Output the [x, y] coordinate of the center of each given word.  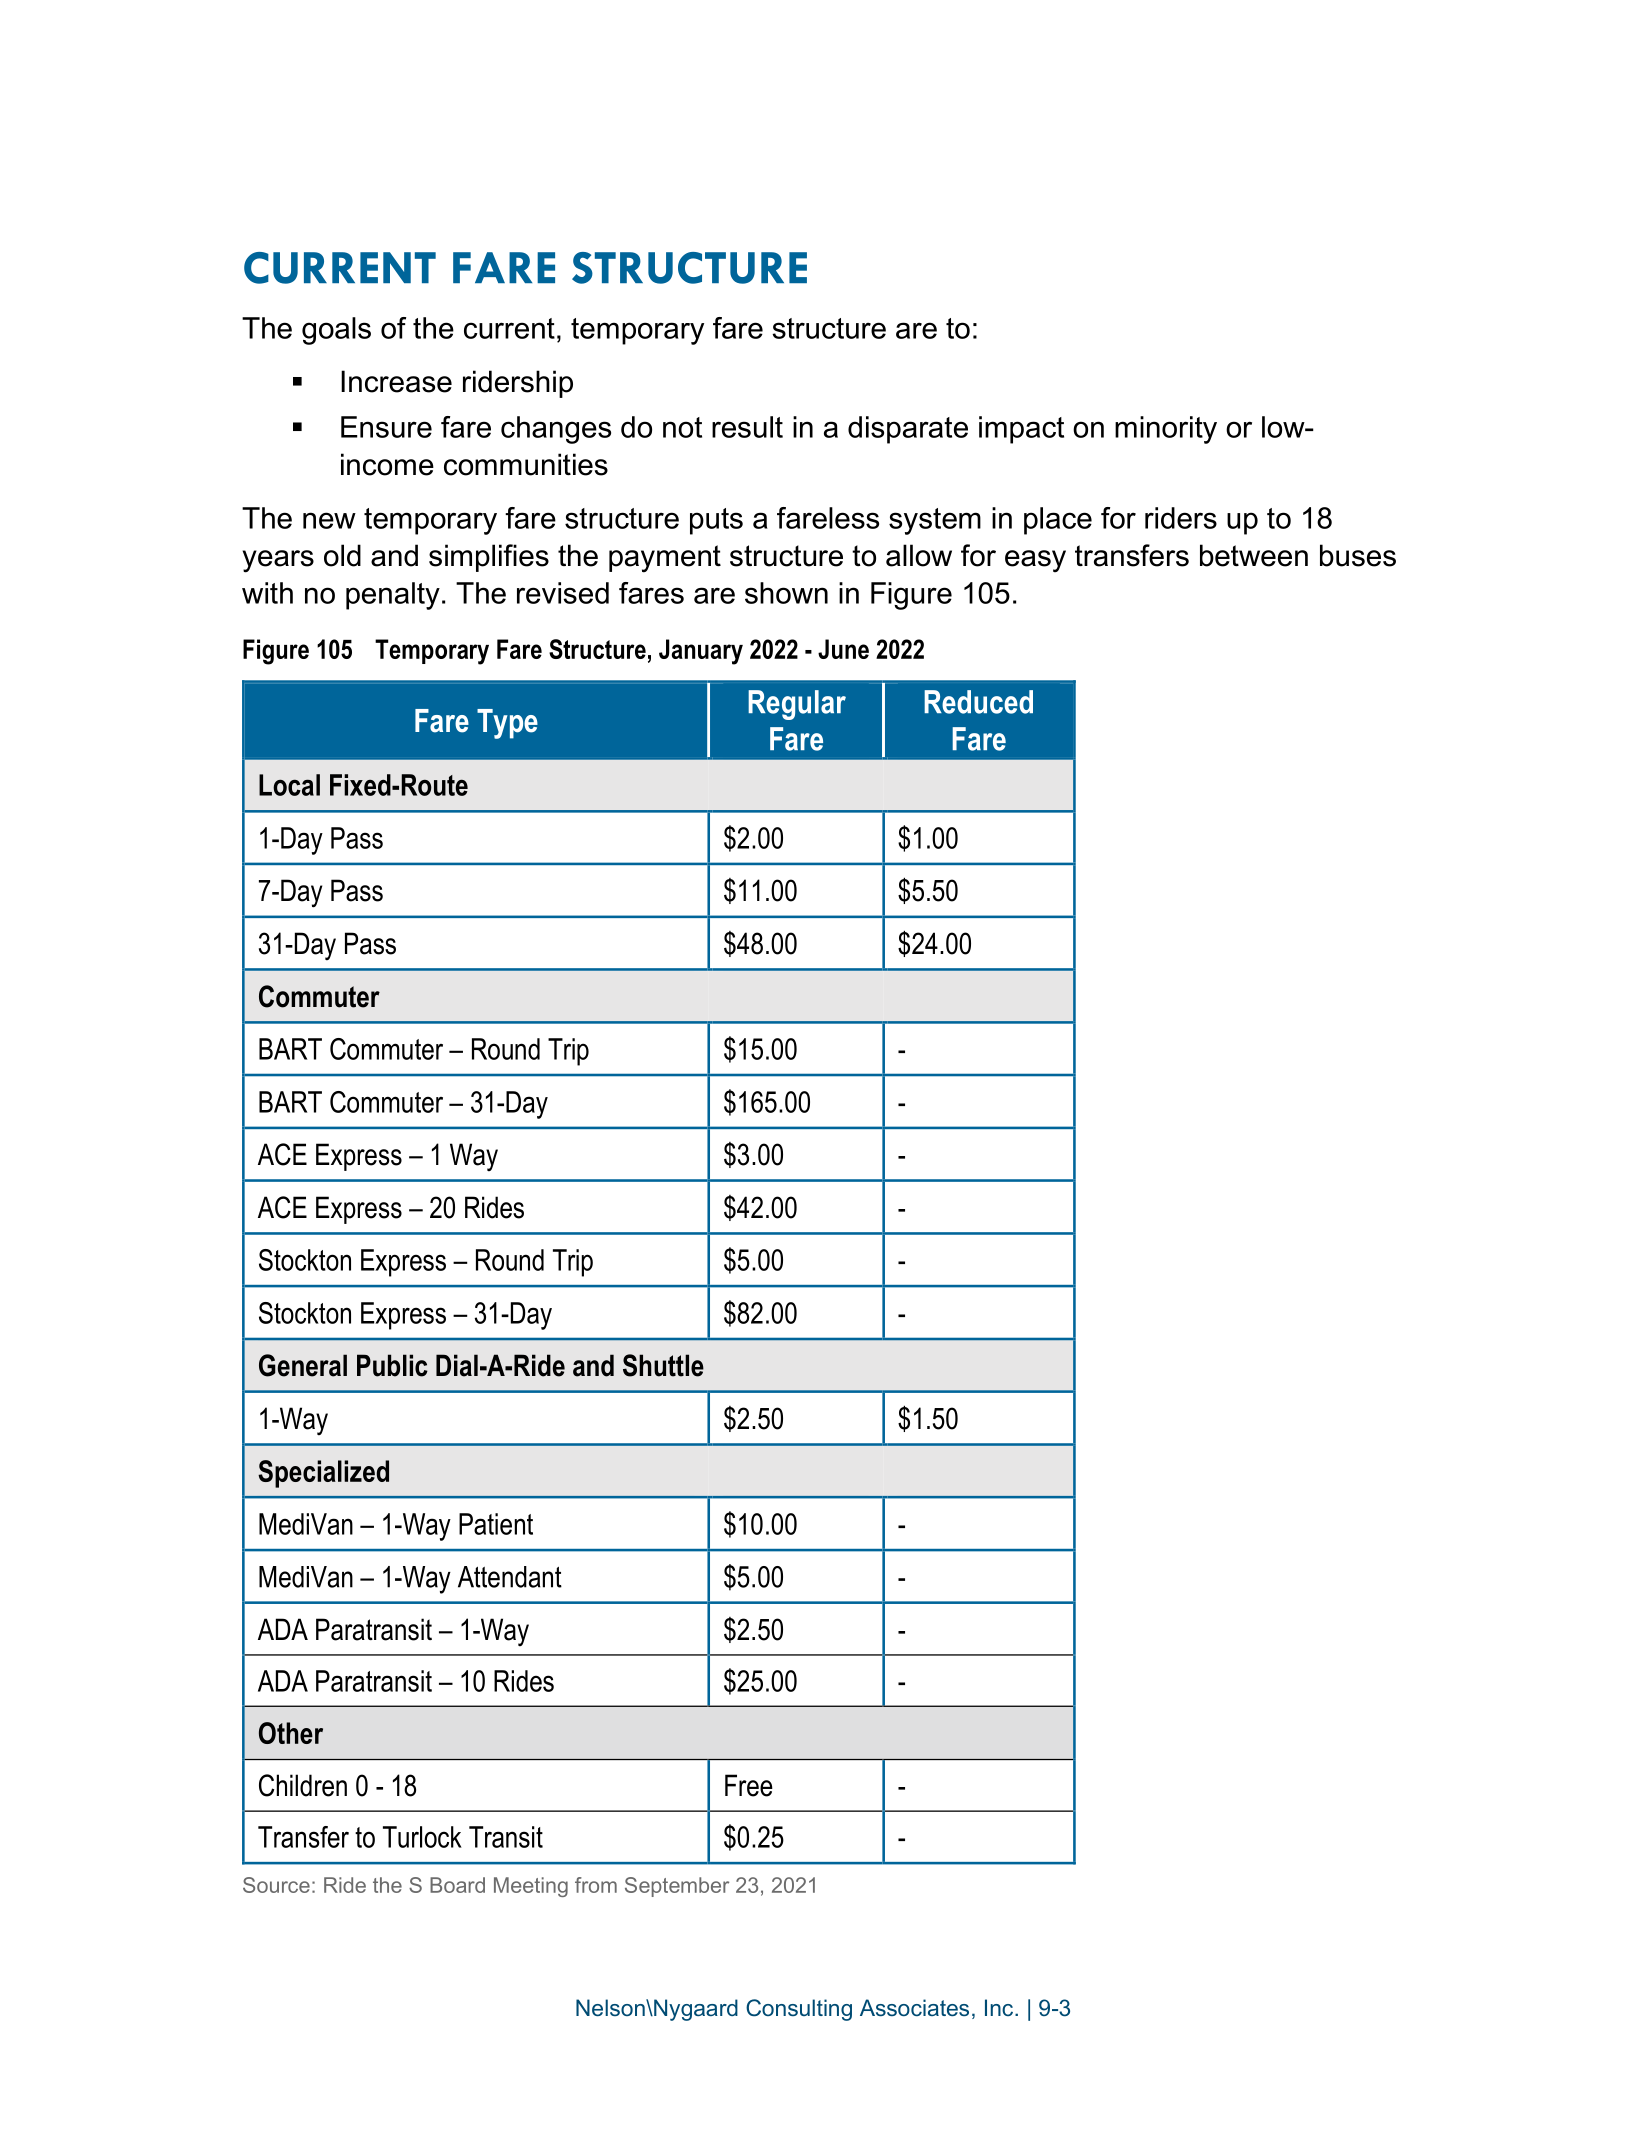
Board [457, 1885]
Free [749, 1785]
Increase [396, 381]
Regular [797, 705]
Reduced [978, 702]
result [747, 427]
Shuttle [663, 1365]
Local [289, 785]
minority [1166, 430]
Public [392, 1365]
